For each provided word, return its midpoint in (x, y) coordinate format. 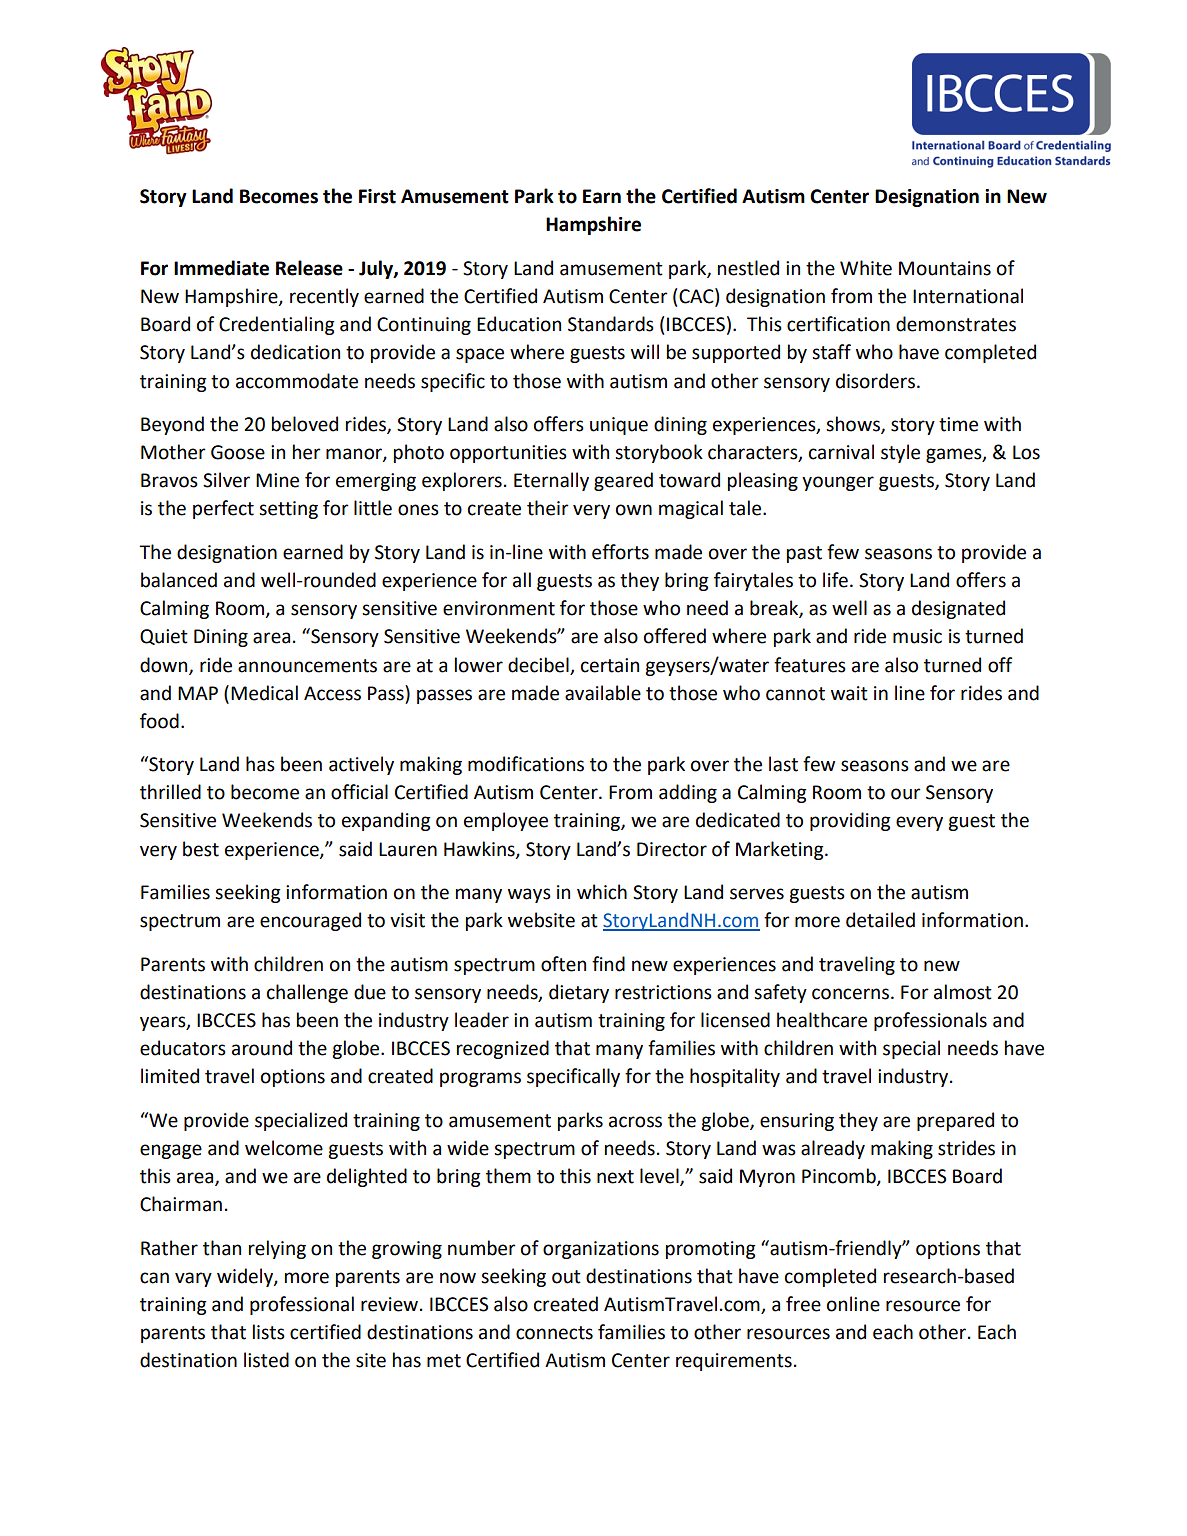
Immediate (221, 268)
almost (963, 992)
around (262, 1048)
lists (269, 1332)
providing (850, 821)
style (900, 453)
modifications (526, 764)
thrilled (170, 792)
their (548, 508)
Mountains (945, 268)
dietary (579, 993)
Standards (611, 324)
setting (288, 510)
